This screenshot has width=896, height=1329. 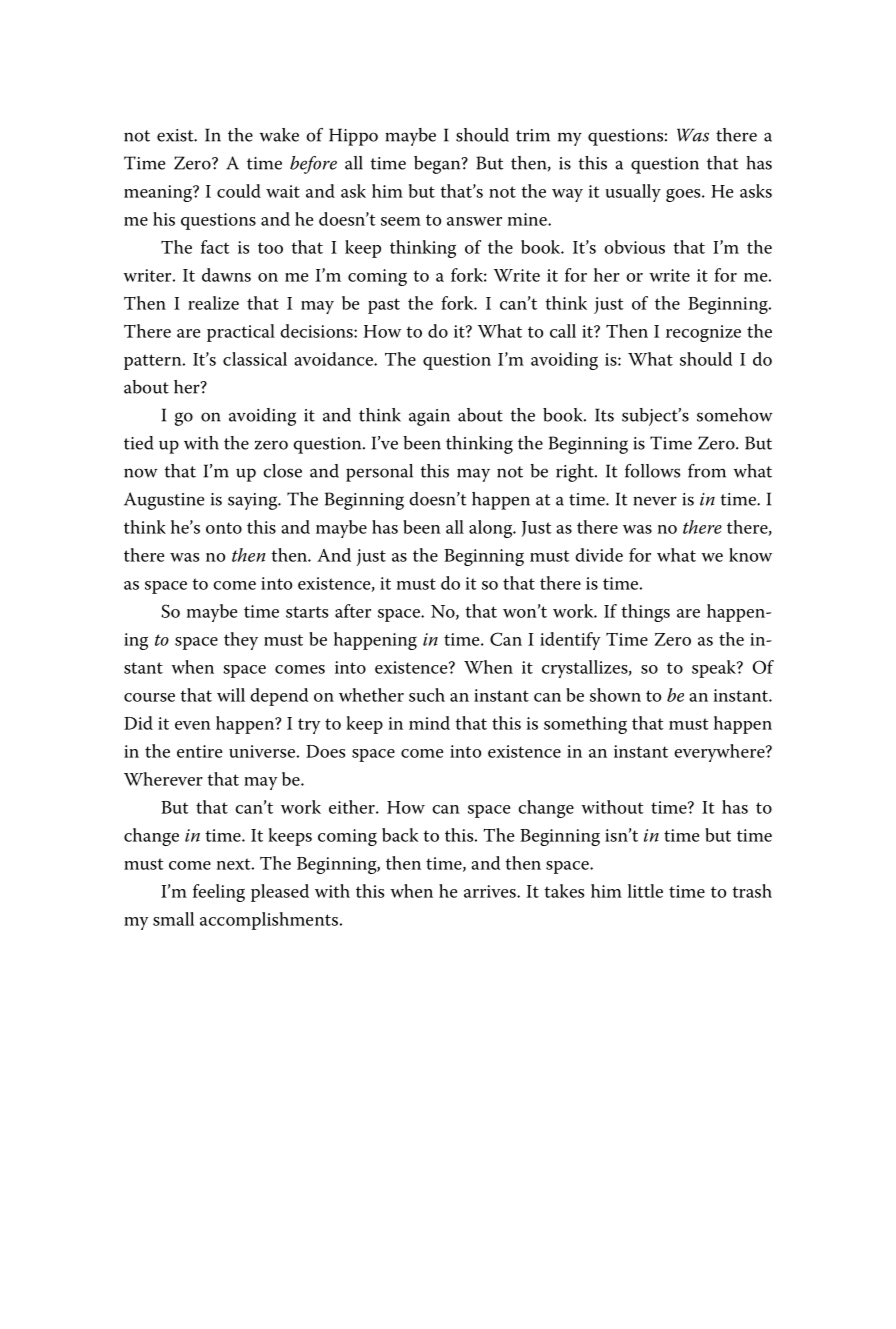 What do you see at coordinates (720, 753) in the screenshot?
I see `everywhere` at bounding box center [720, 753].
